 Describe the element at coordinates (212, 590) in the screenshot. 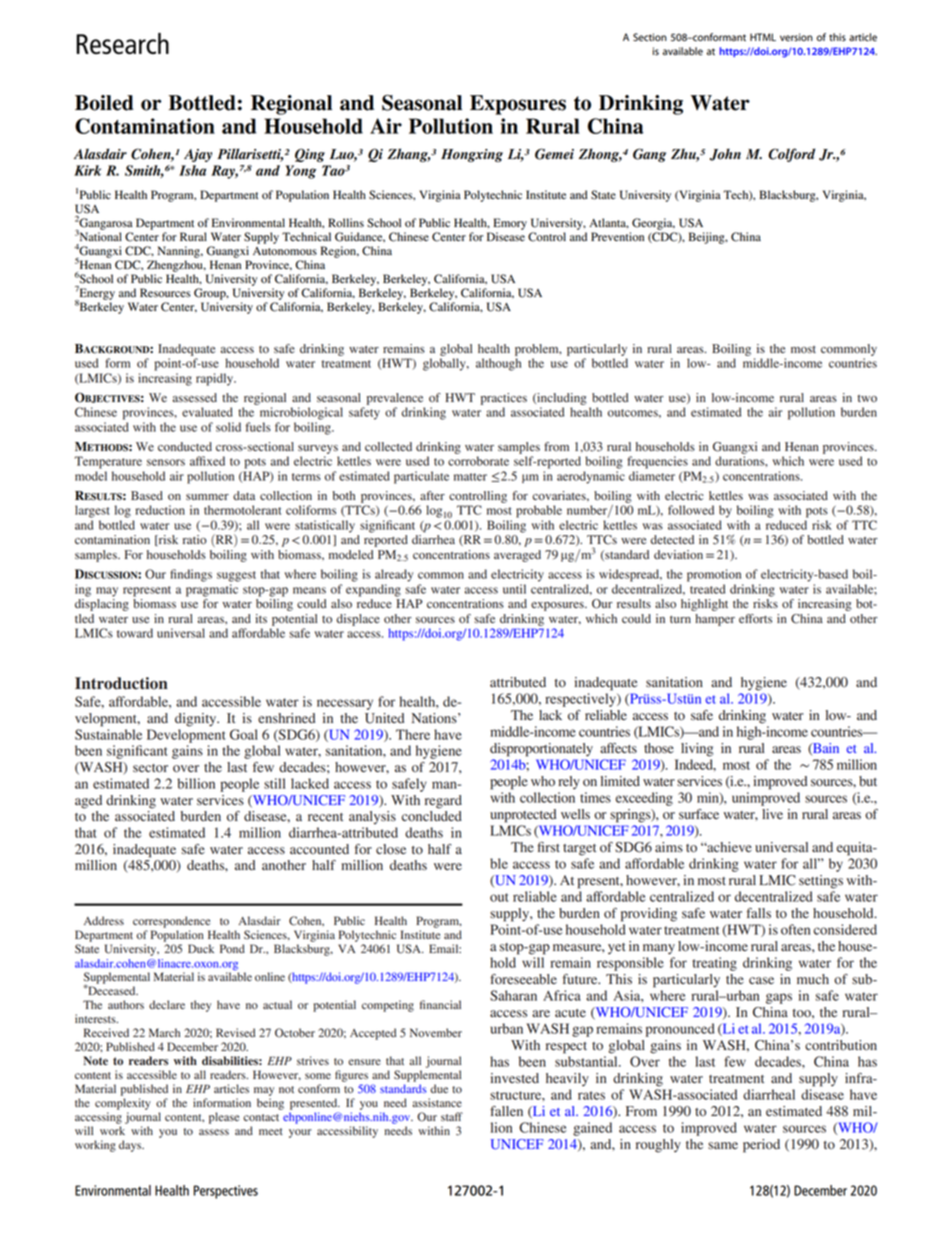

I see `pragmatic` at that location.
